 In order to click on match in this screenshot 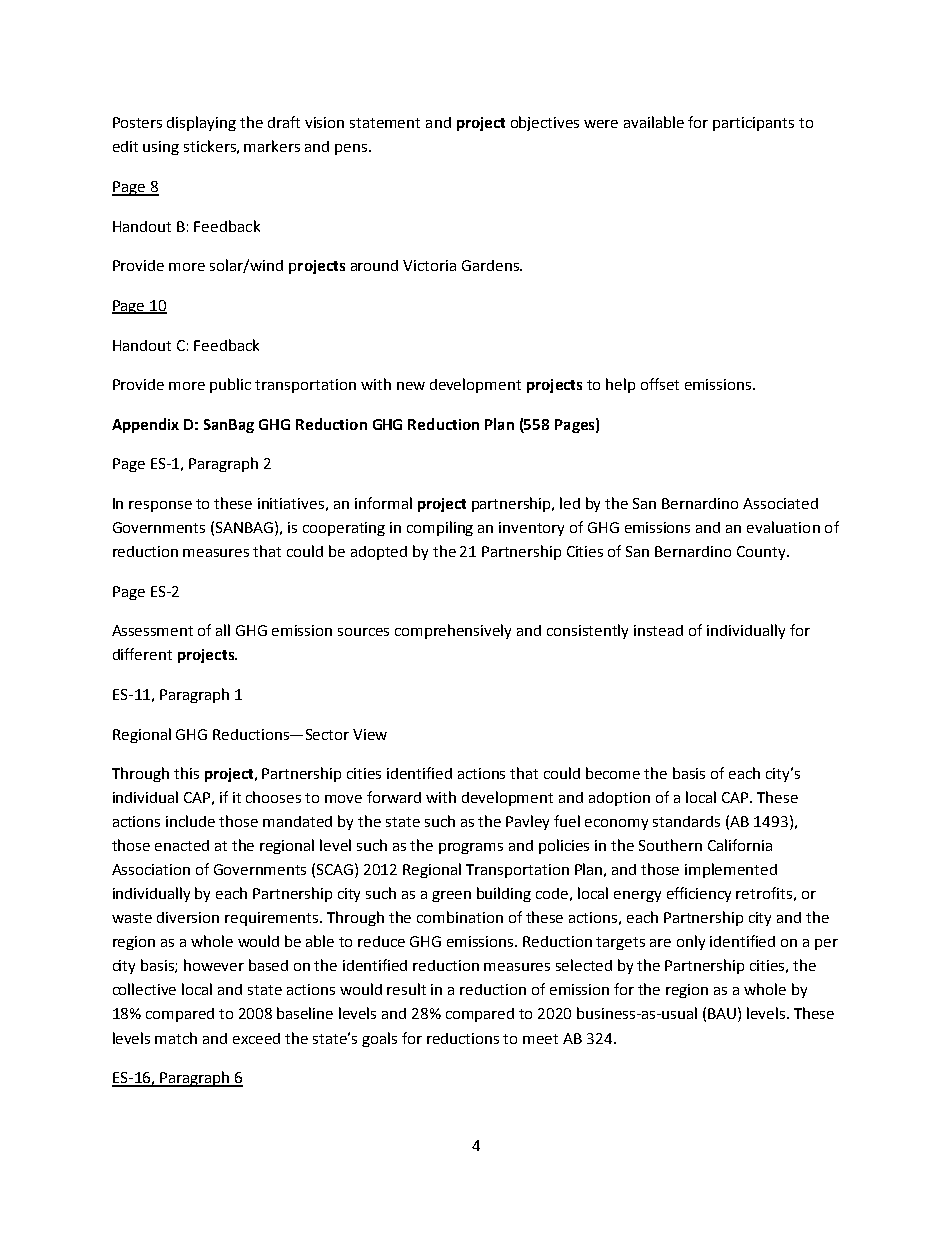, I will do `click(176, 1038)`.
